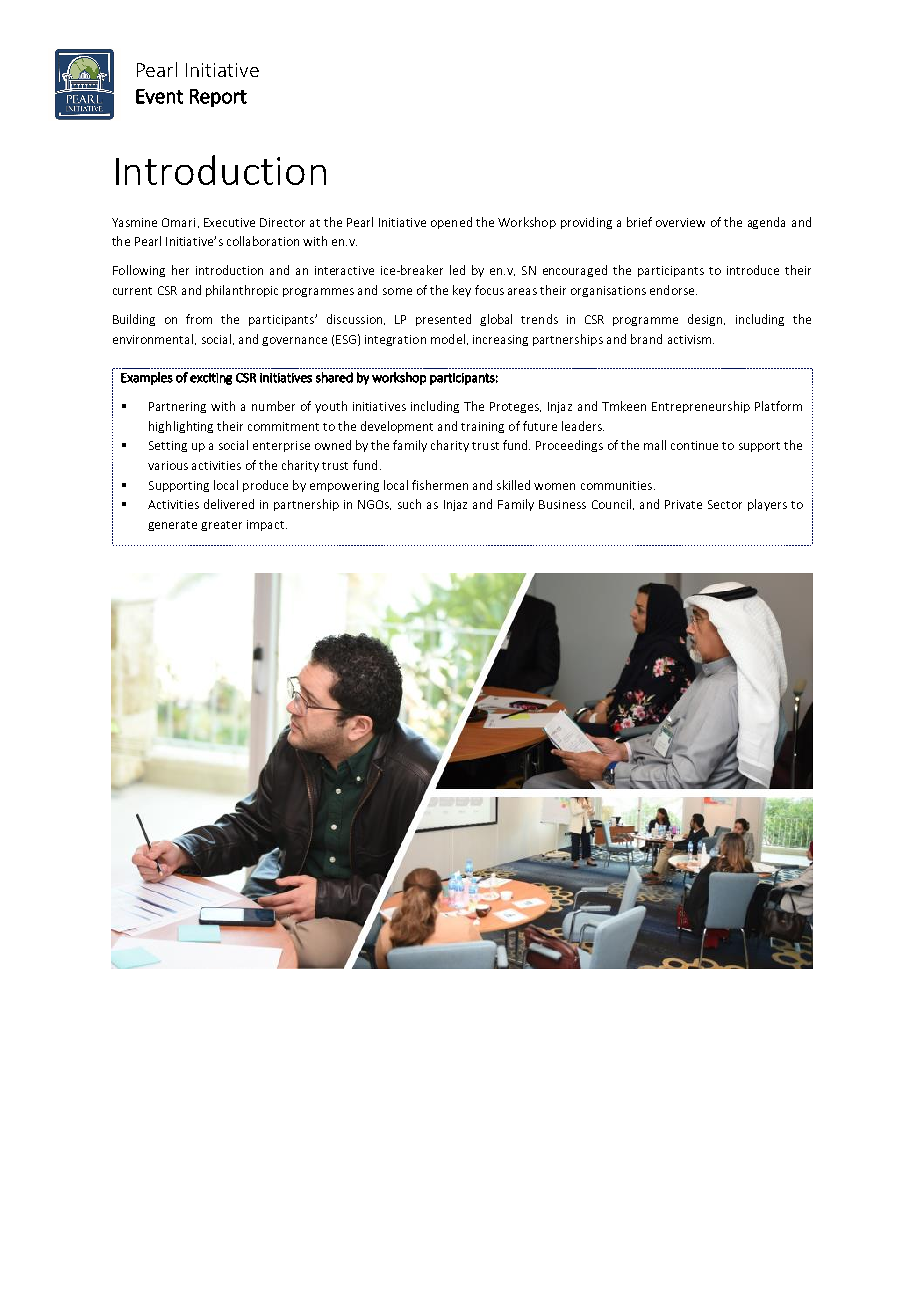  What do you see at coordinates (451, 223) in the screenshot?
I see `opened` at bounding box center [451, 223].
